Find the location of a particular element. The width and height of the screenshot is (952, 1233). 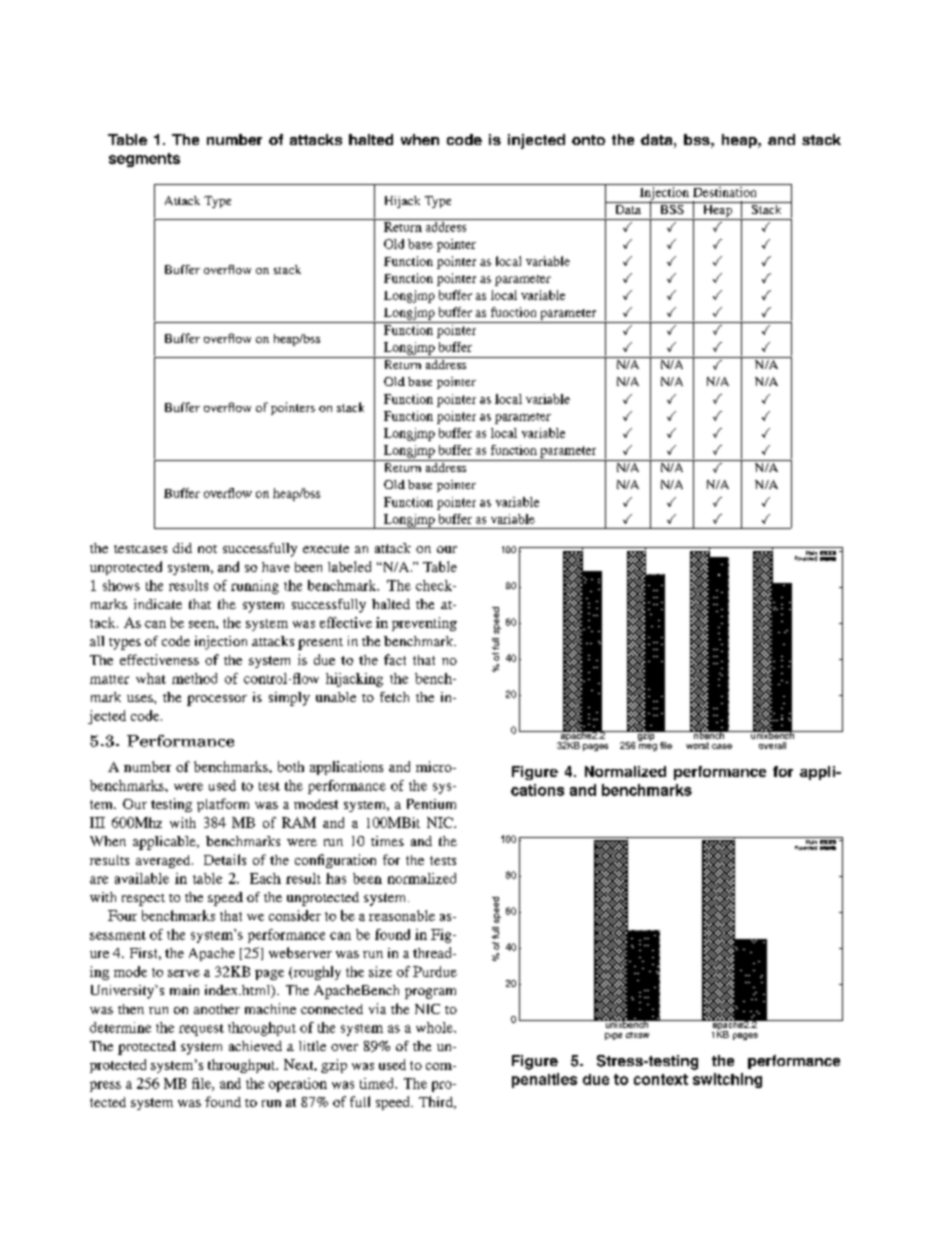

preventing is located at coordinates (424, 624).
